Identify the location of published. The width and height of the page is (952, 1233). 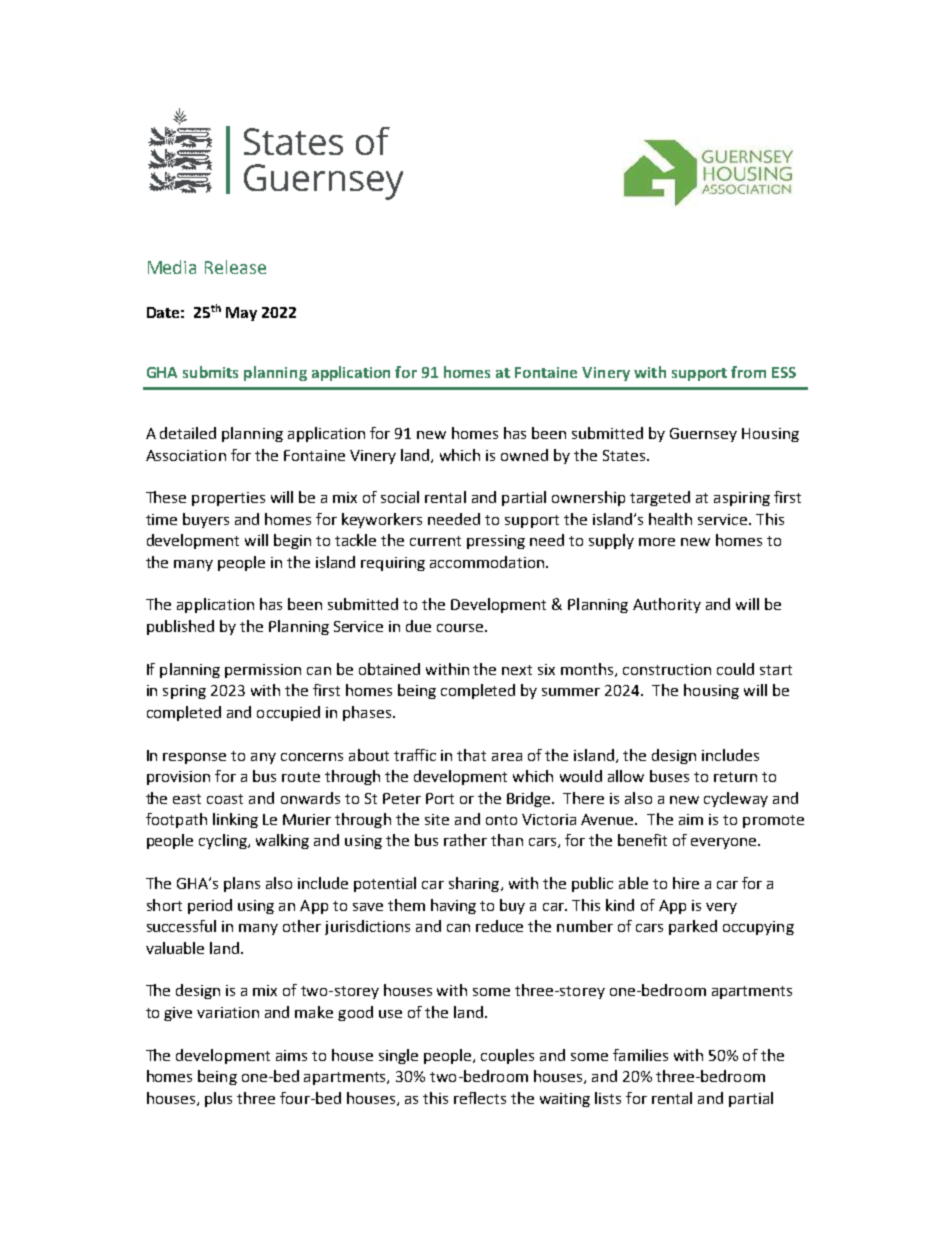
(180, 627).
